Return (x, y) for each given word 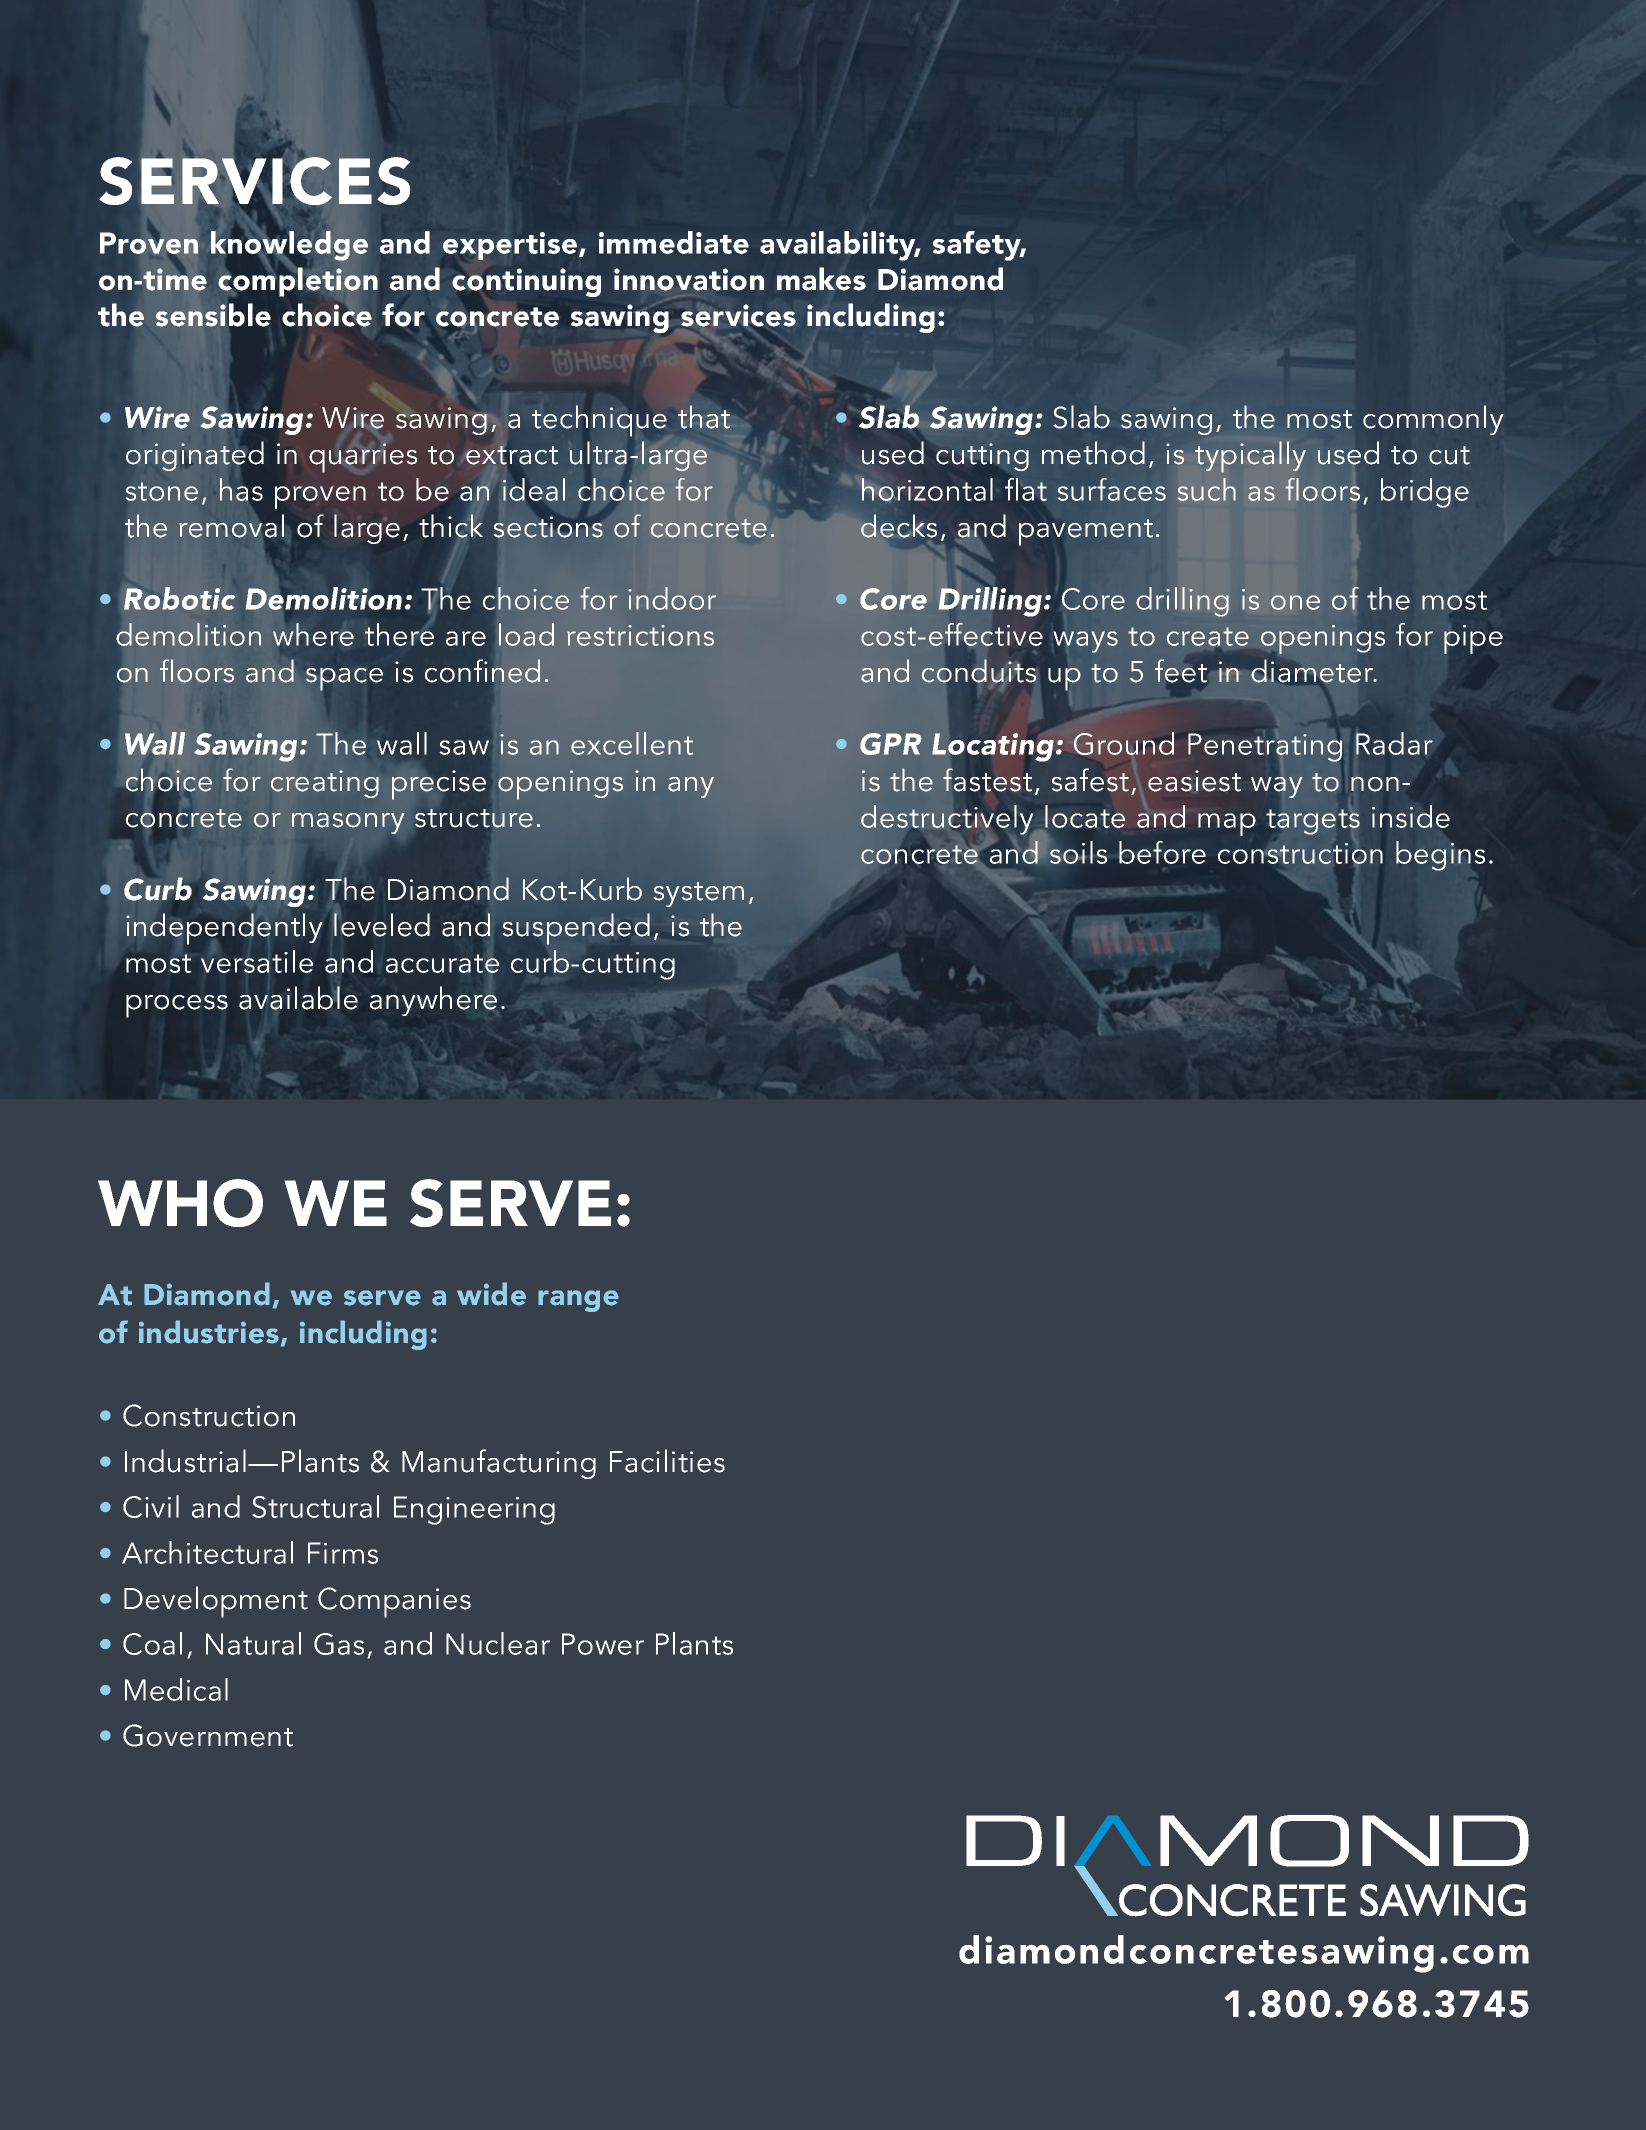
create (1208, 636)
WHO (180, 1203)
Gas (339, 1644)
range (578, 1301)
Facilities (667, 1461)
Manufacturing (499, 1464)
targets (1313, 822)
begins (1440, 856)
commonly (1433, 420)
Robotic (179, 598)
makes (821, 279)
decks (899, 526)
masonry (348, 823)
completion (298, 282)
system (699, 894)
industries (209, 1332)
